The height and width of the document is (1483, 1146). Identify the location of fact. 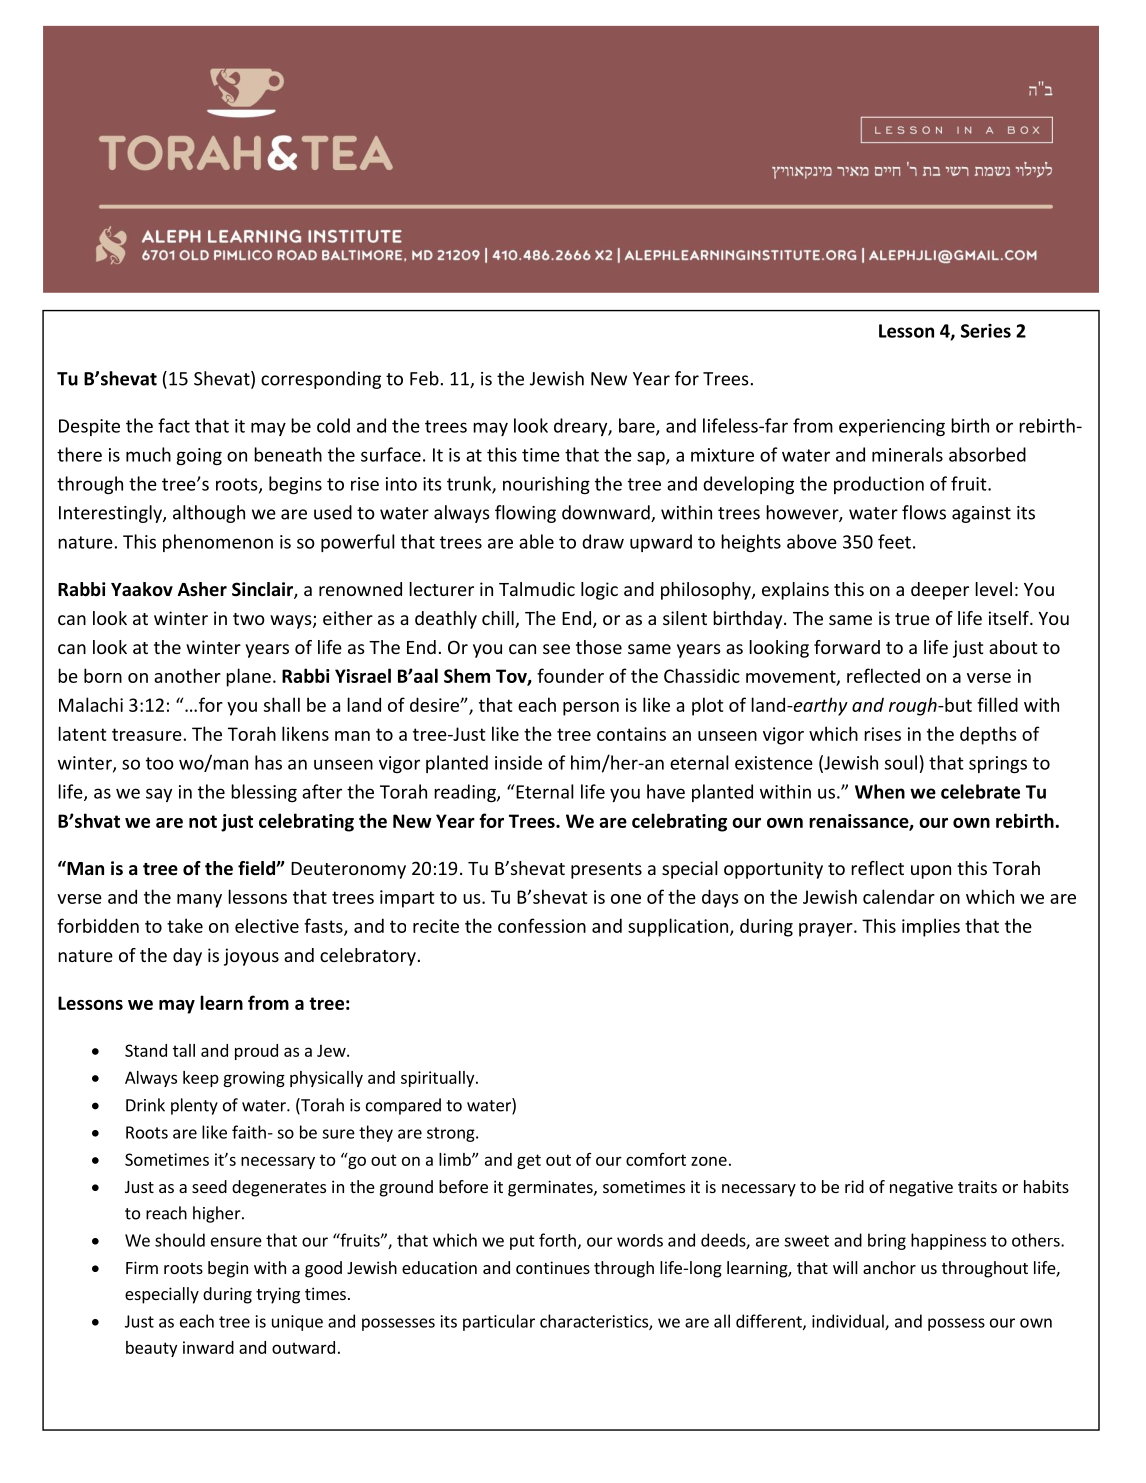
(174, 425).
